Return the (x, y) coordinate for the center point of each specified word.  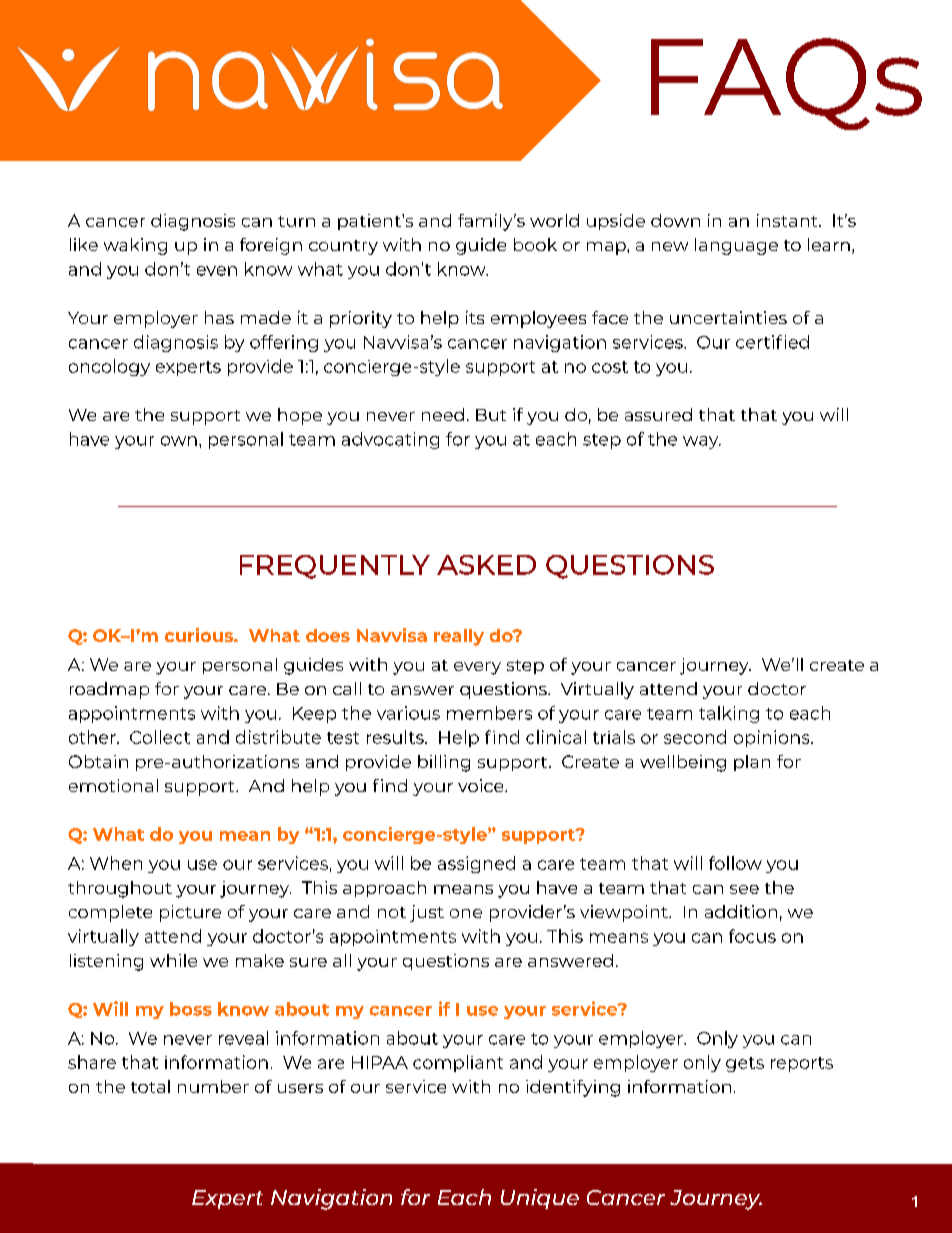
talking (729, 714)
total (150, 1086)
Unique (540, 1199)
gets (745, 1064)
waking (135, 246)
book (535, 244)
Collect (160, 737)
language (736, 246)
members (489, 713)
